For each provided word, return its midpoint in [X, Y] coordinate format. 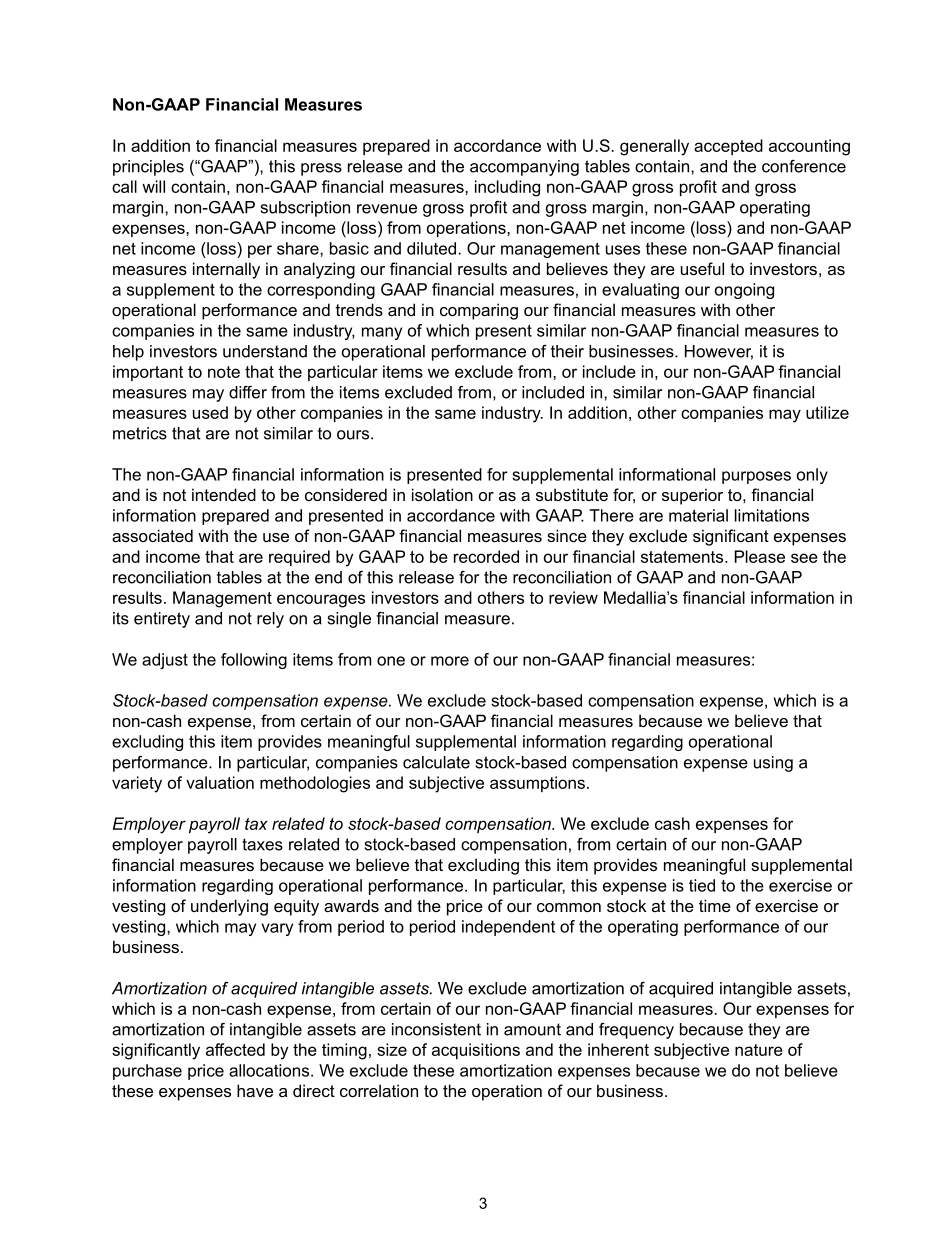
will [153, 186]
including [507, 188]
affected [235, 1049]
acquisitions [476, 1051]
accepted [728, 147]
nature [759, 1050]
